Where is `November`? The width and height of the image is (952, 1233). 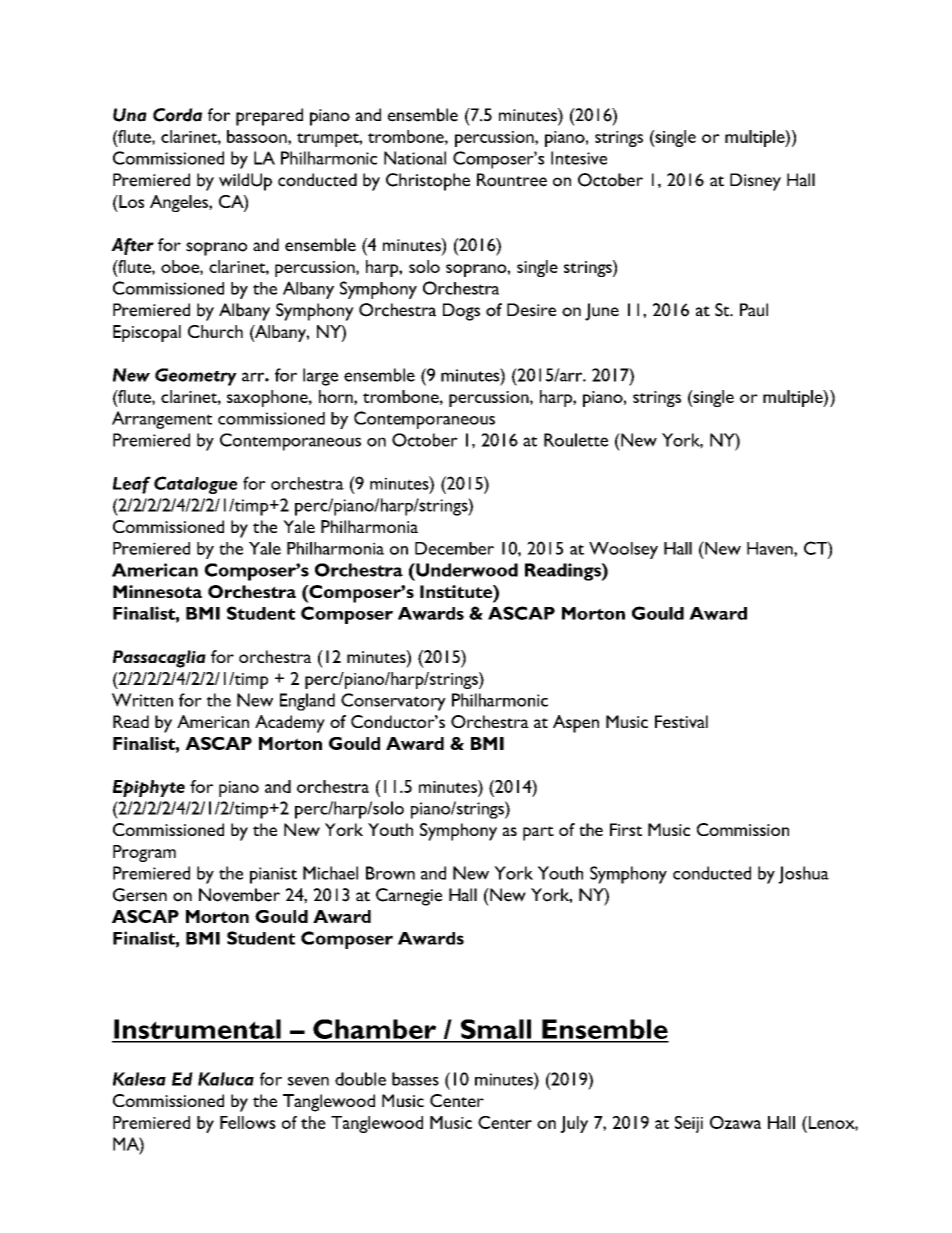
November is located at coordinates (239, 895).
